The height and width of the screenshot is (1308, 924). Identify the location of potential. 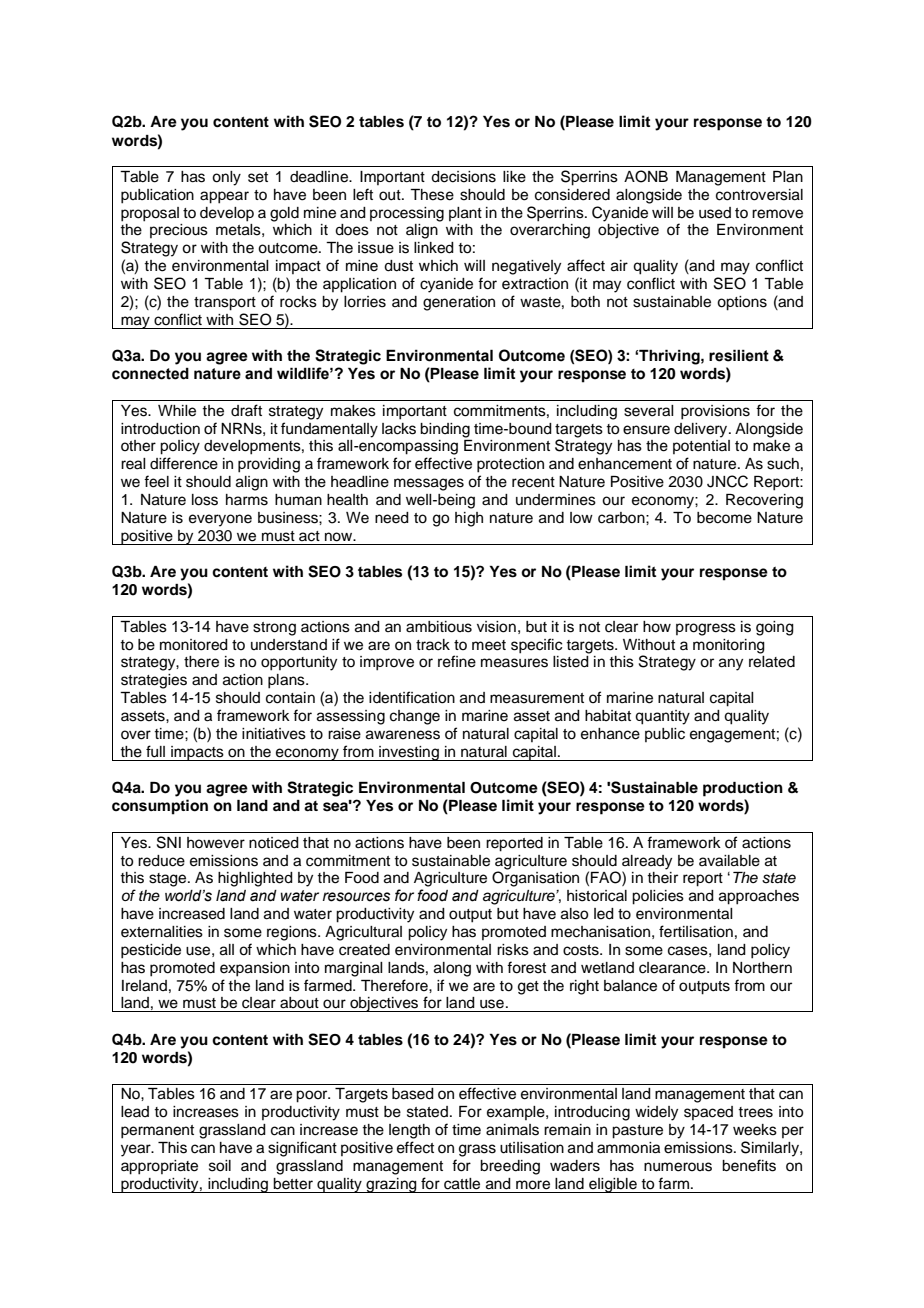
(701, 447).
